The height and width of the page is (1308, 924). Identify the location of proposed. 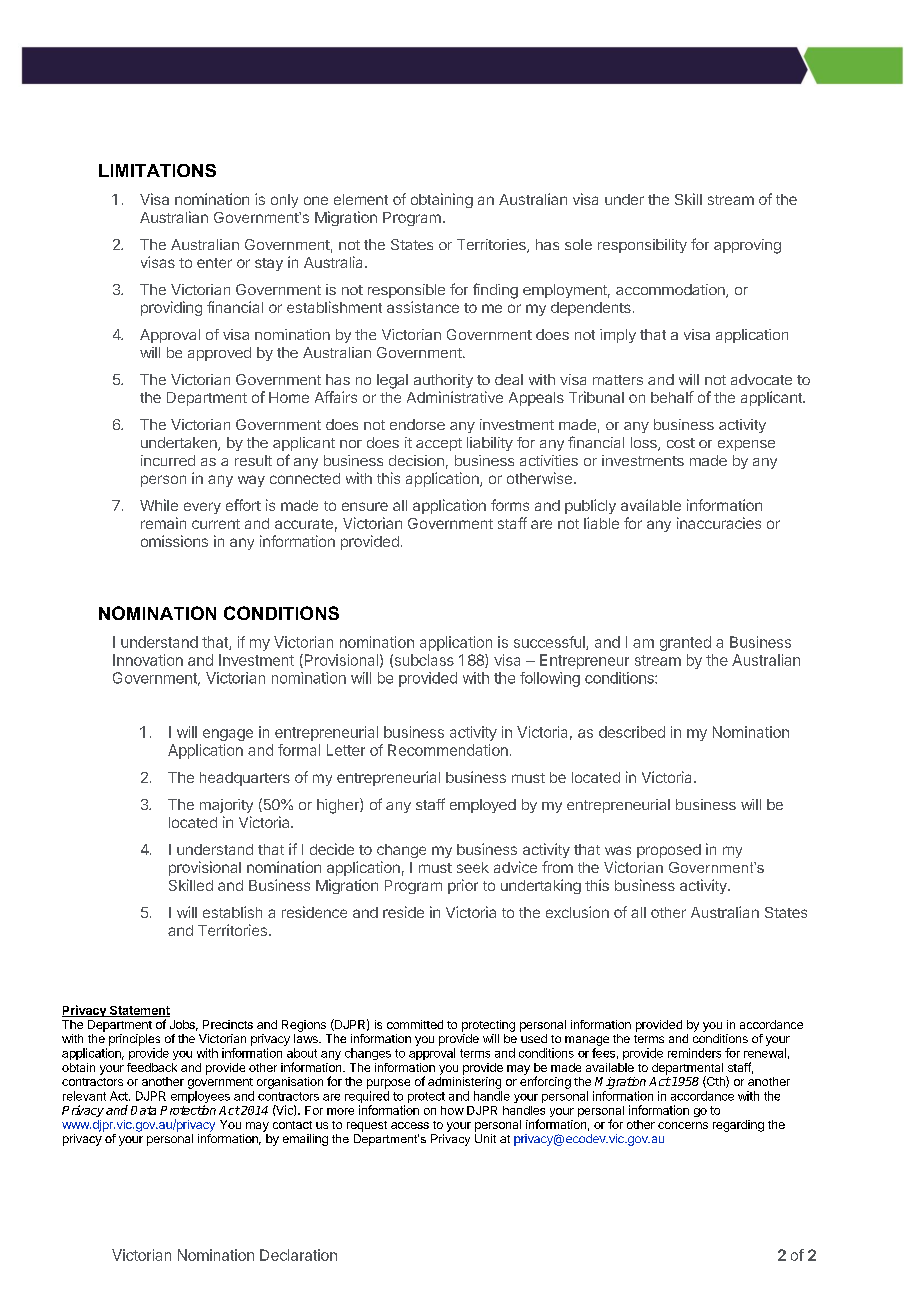
(669, 851).
